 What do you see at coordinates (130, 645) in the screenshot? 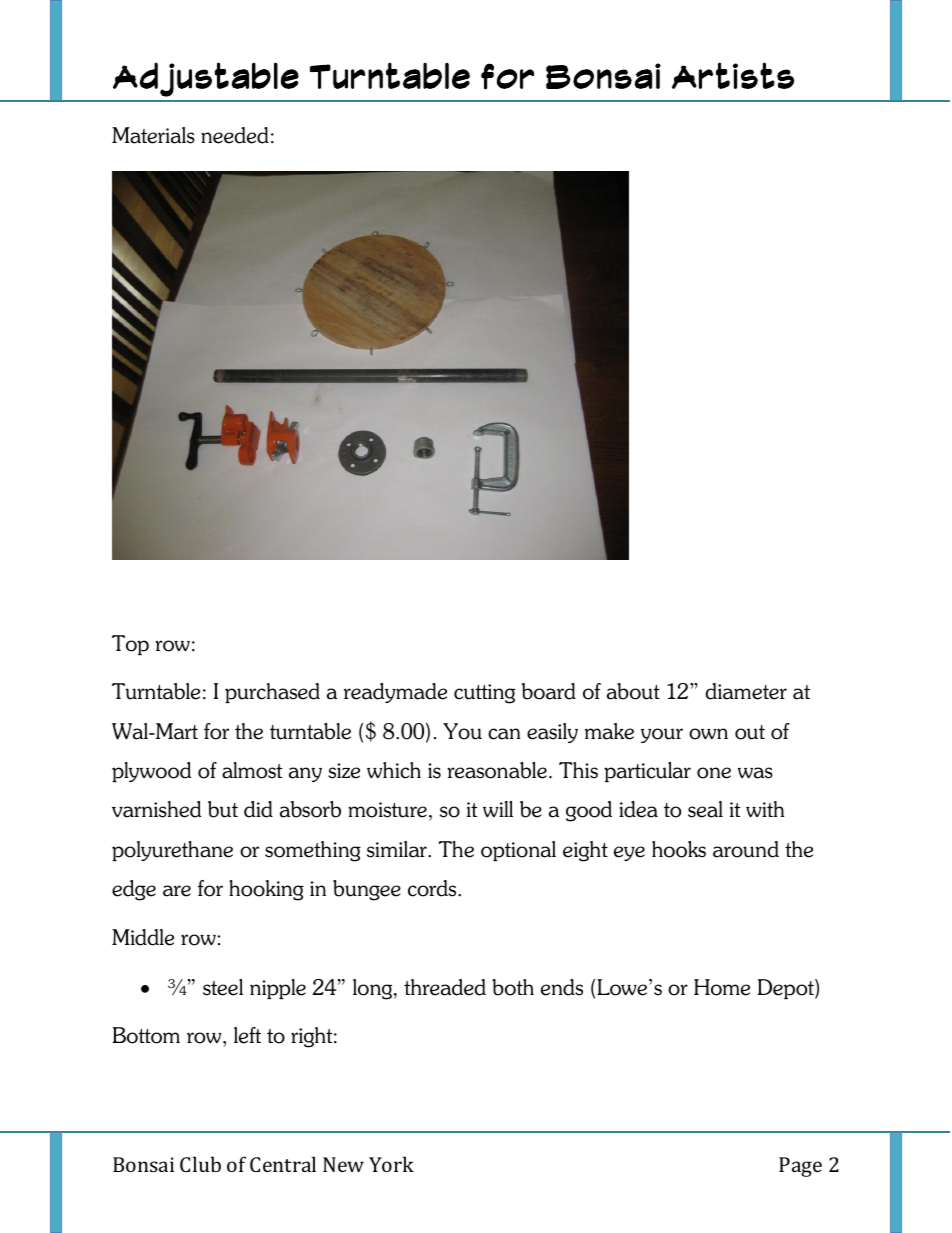
I see `Top` at bounding box center [130, 645].
